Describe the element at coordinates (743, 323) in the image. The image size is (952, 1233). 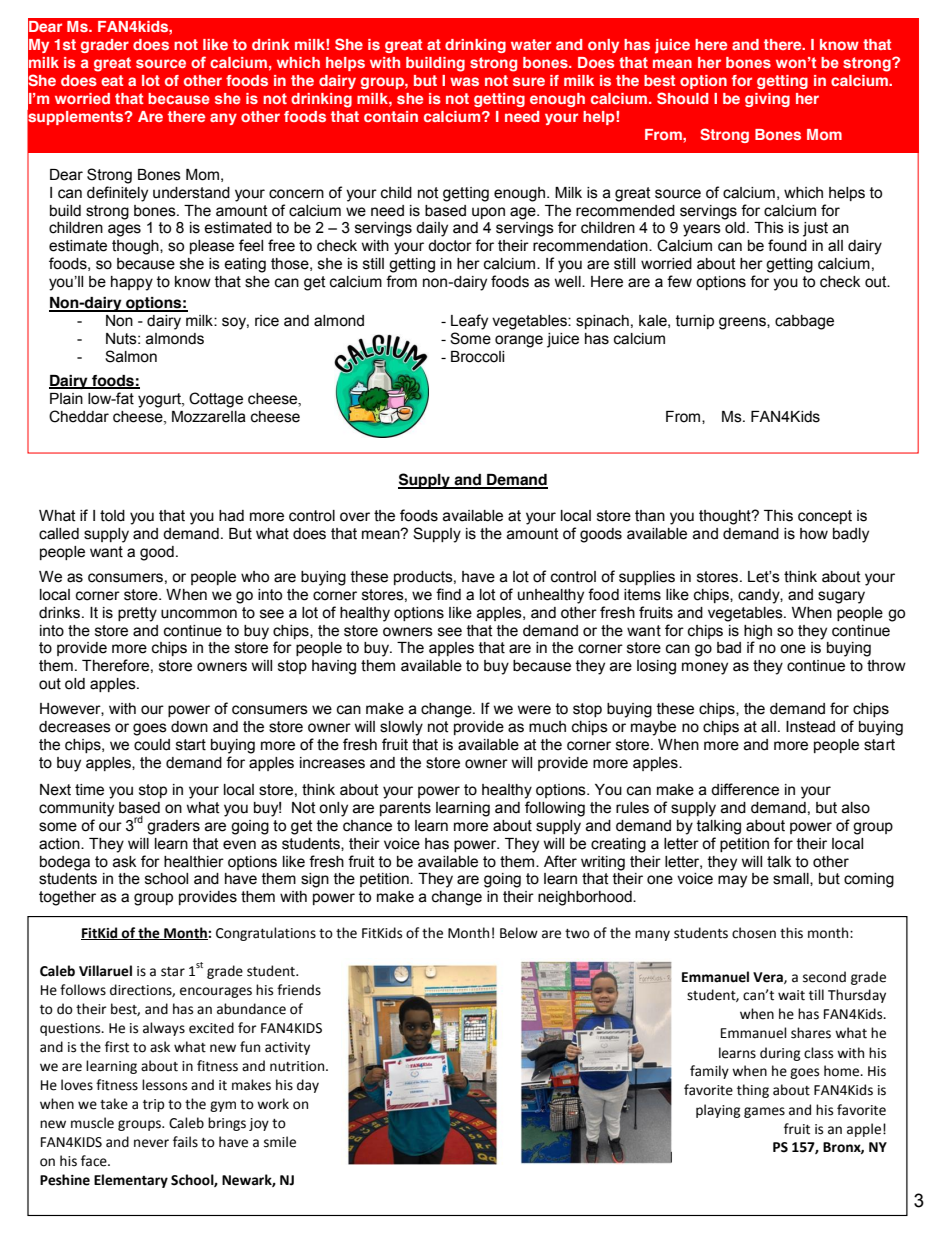
I see `greens` at that location.
